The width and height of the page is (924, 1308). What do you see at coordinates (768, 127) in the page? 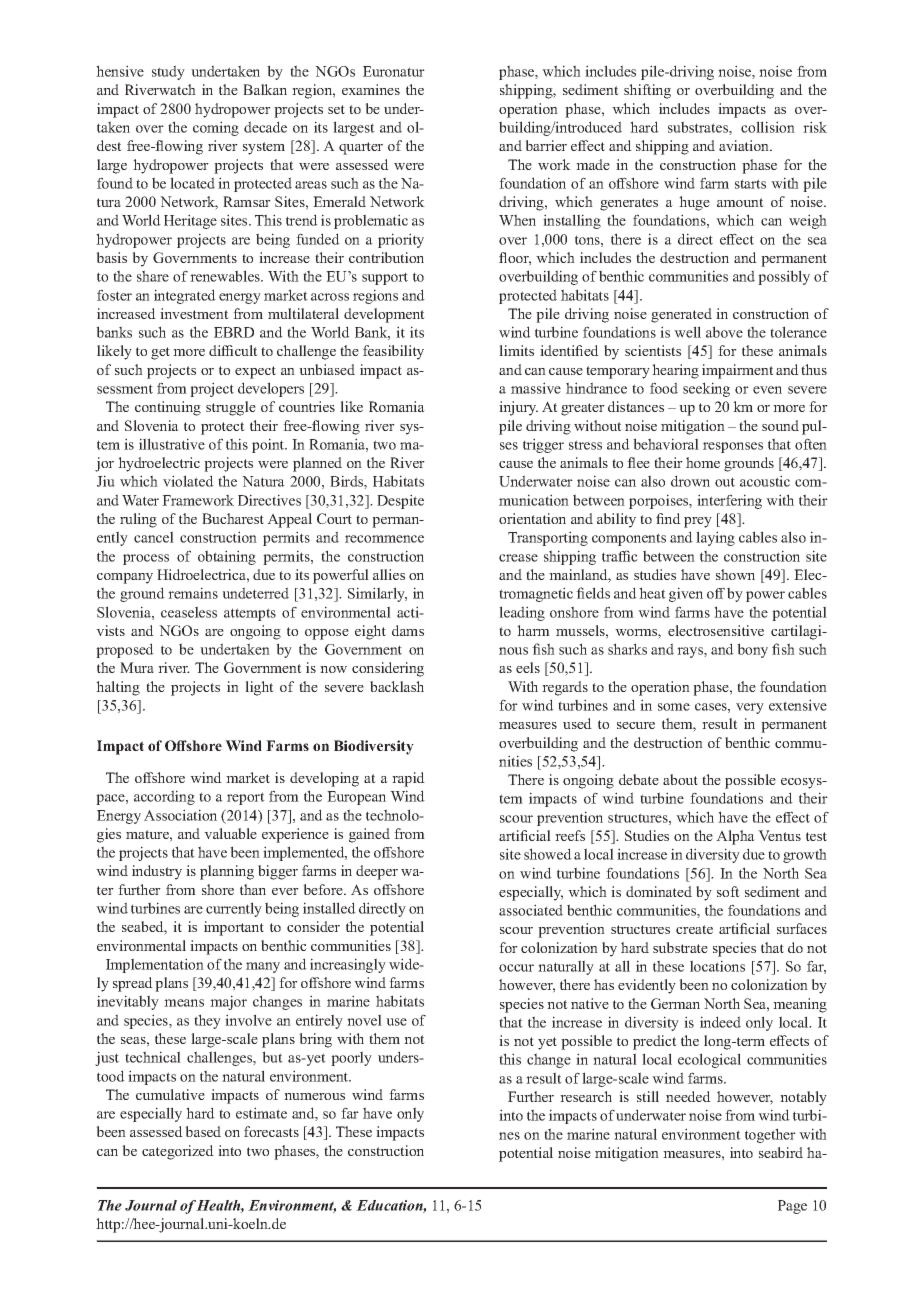
I see `collision` at bounding box center [768, 127].
